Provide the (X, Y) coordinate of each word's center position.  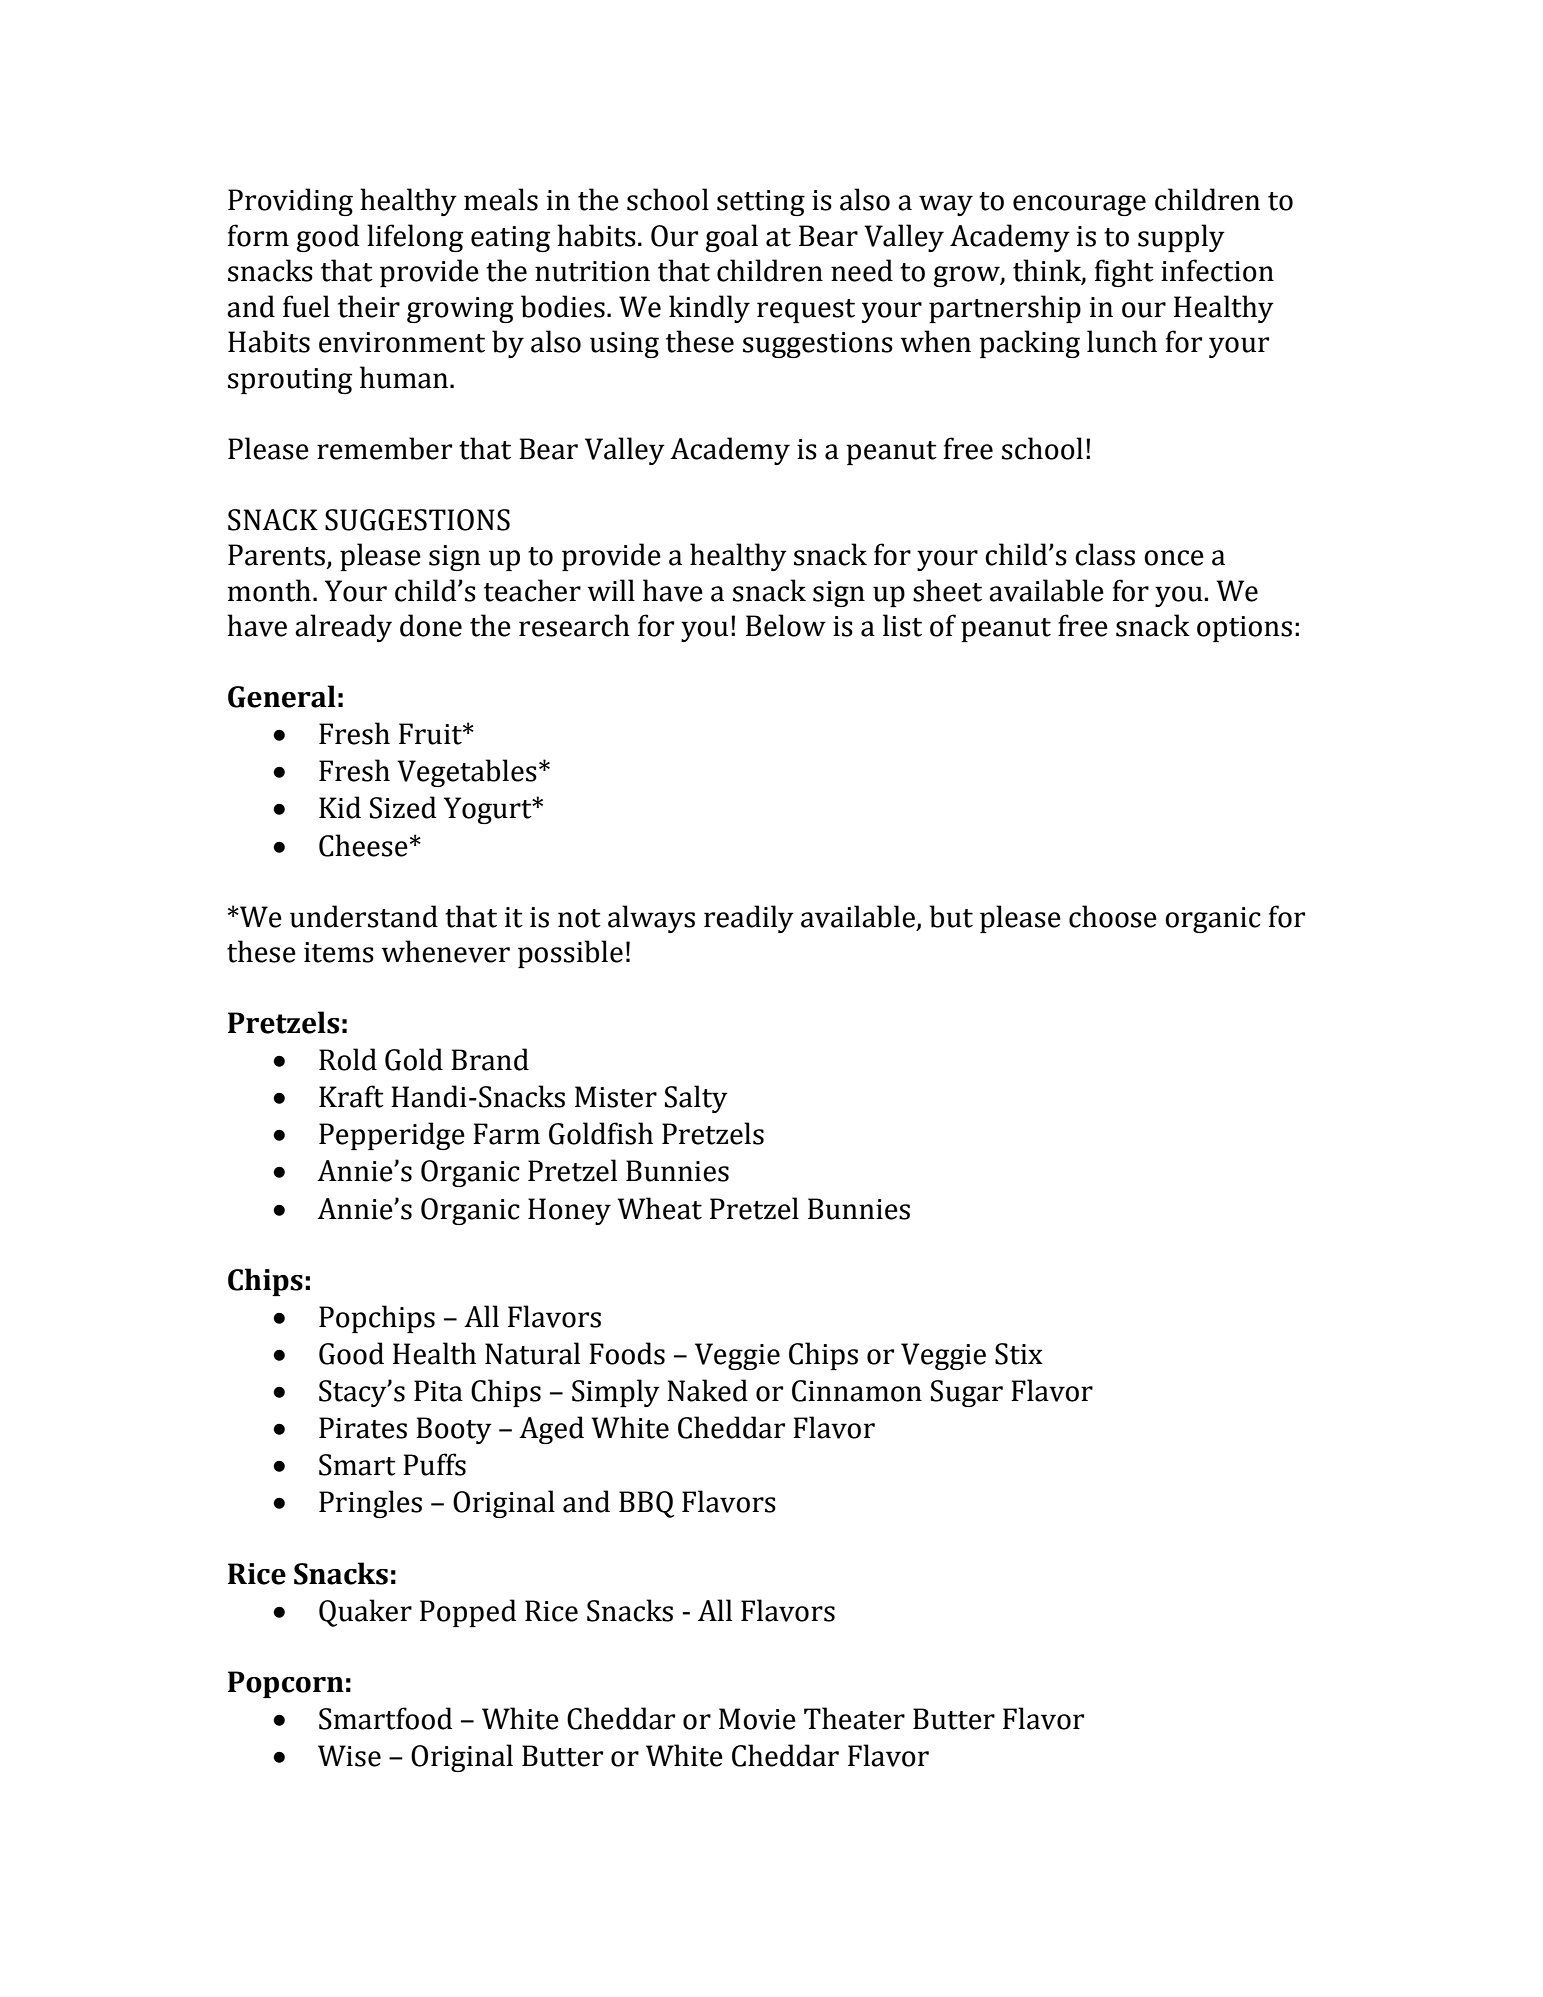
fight (1124, 273)
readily (749, 919)
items (339, 952)
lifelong (415, 238)
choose (1113, 916)
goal (732, 238)
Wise (349, 1756)
